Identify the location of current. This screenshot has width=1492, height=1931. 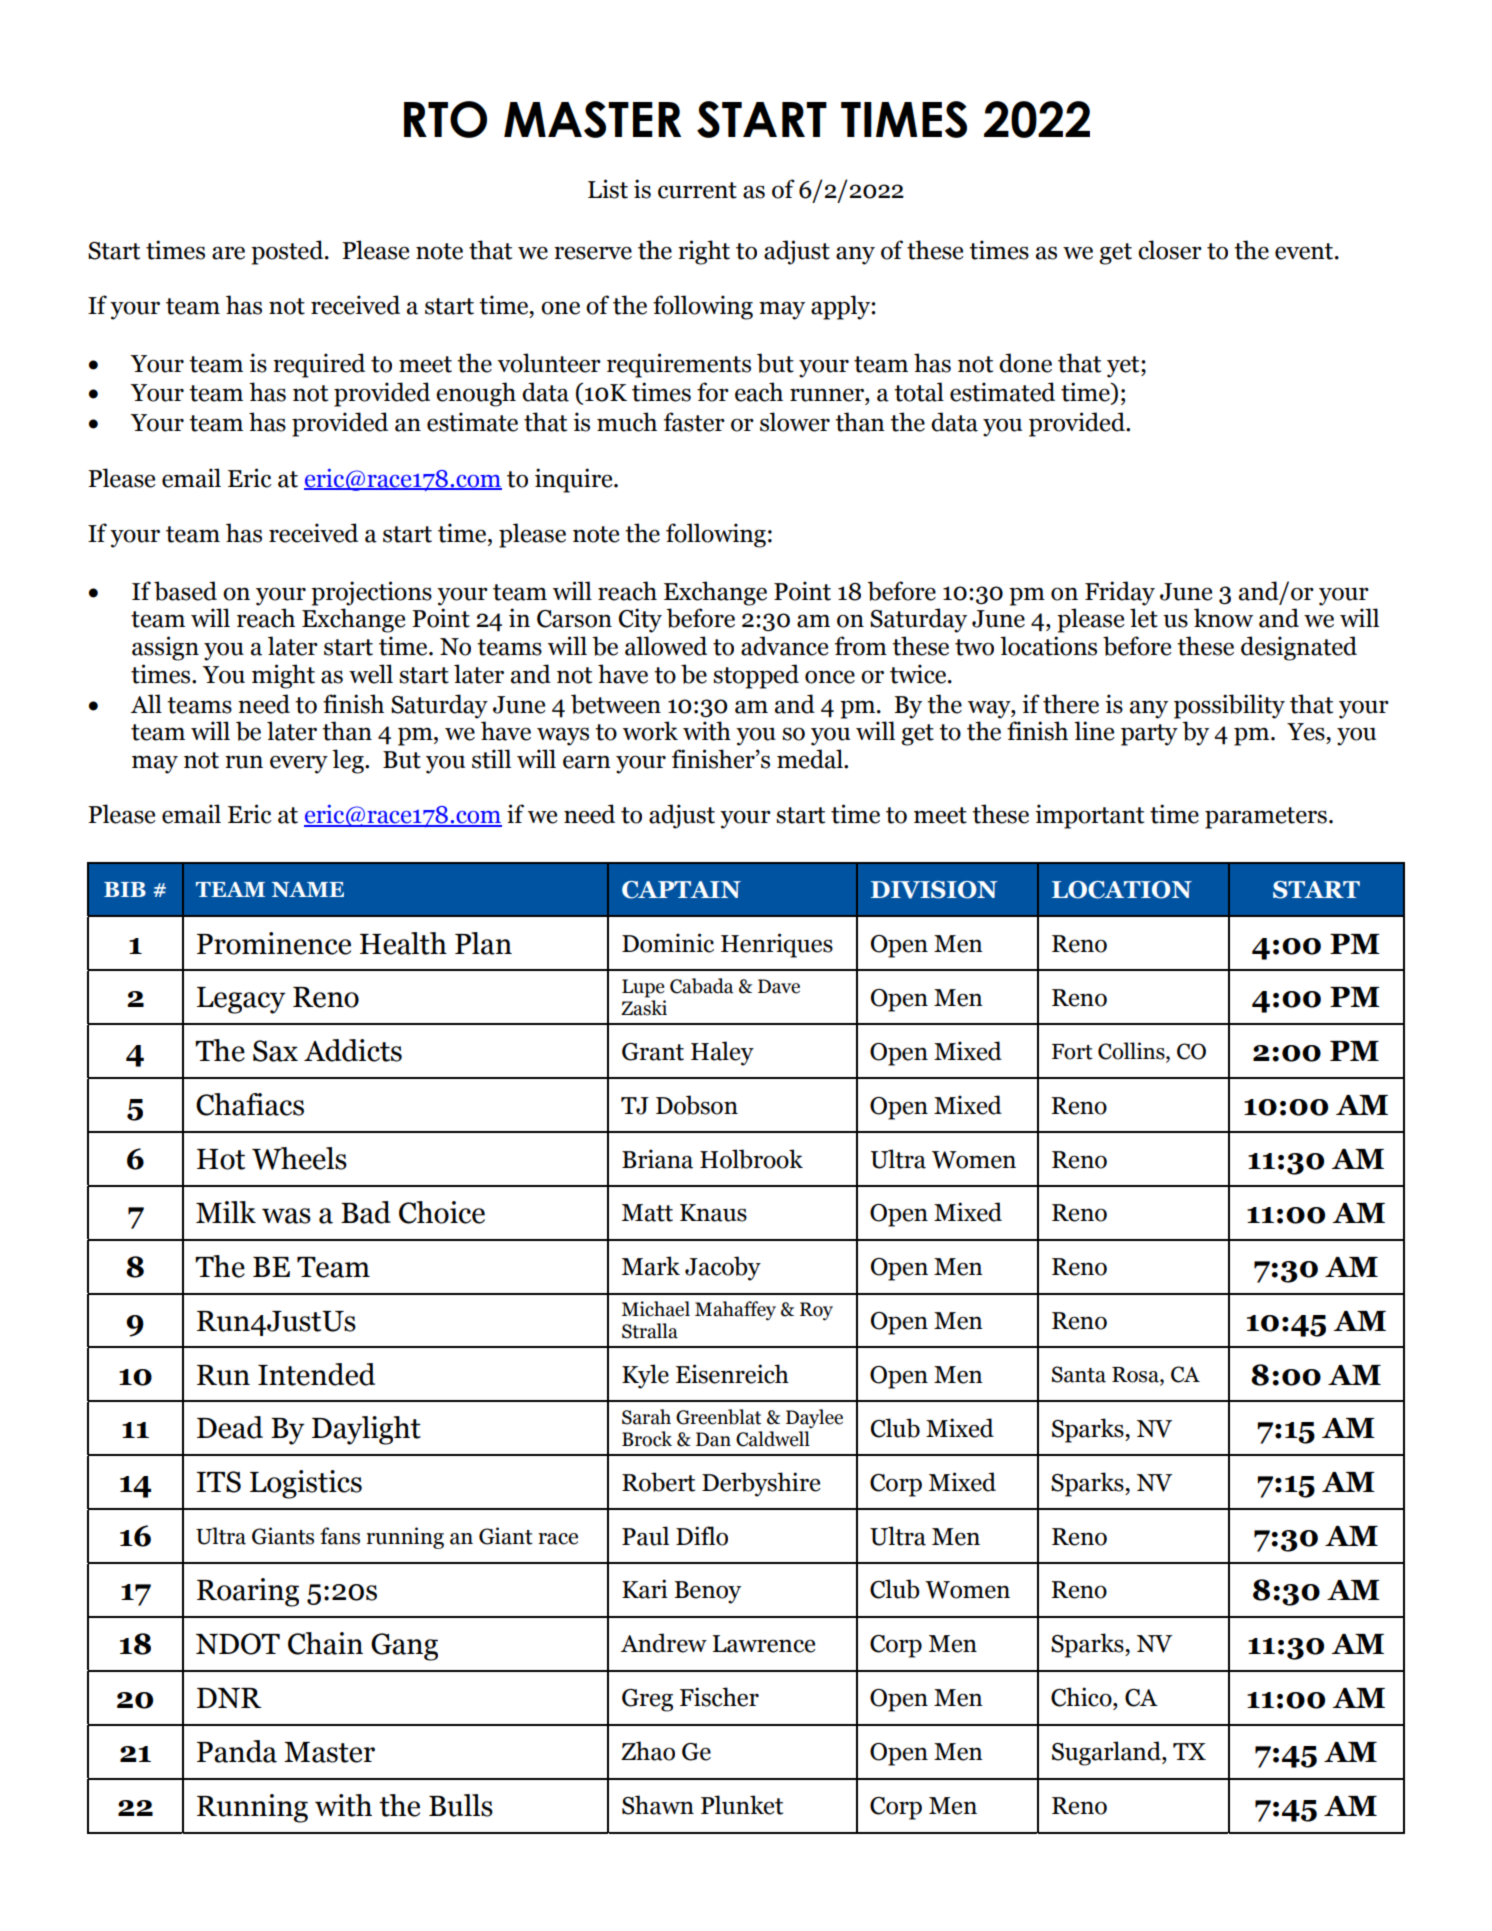
(697, 190).
